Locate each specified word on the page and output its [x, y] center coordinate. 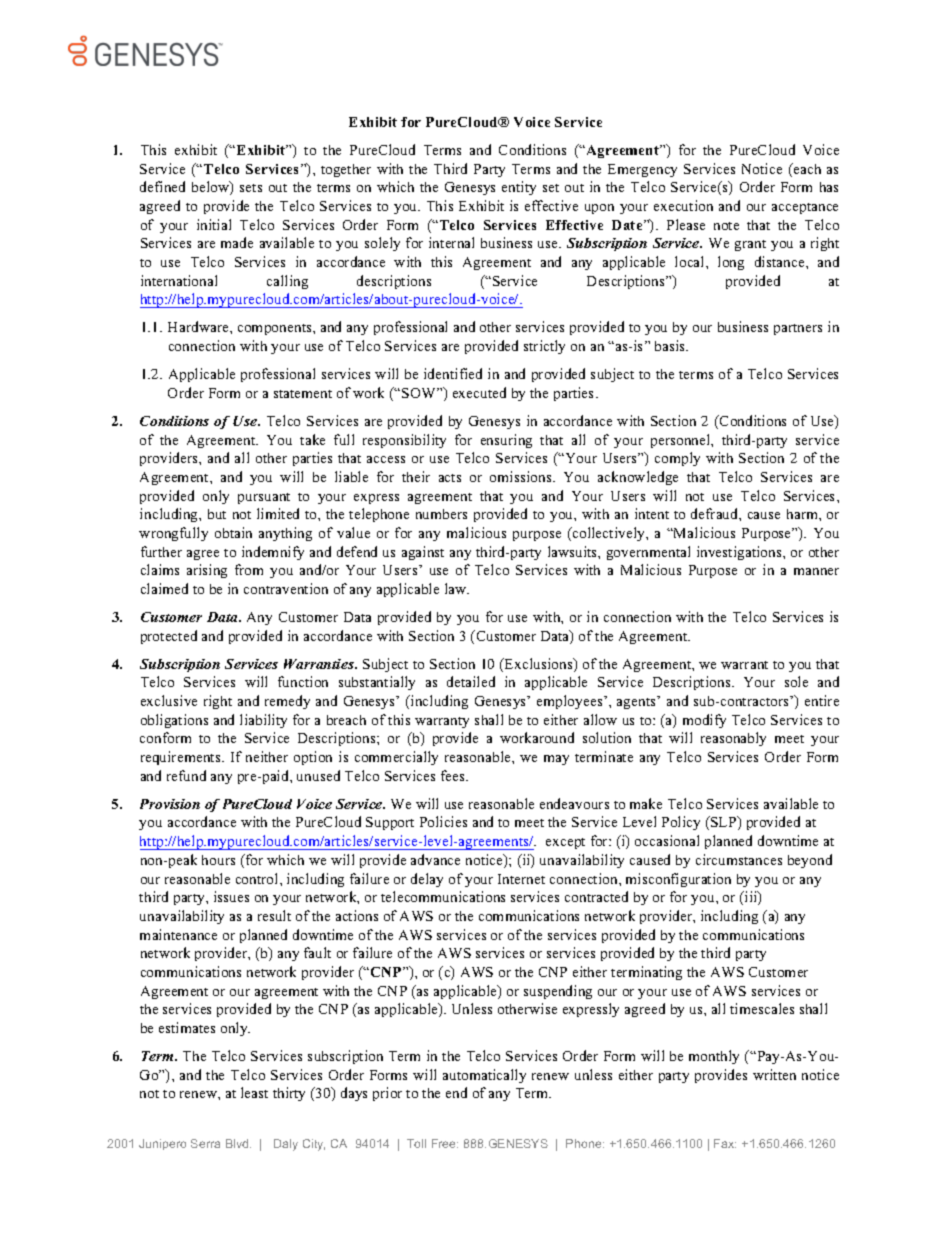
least [254, 1092]
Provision [170, 804]
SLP [724, 823]
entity [519, 188]
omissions [522, 476]
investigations [740, 553]
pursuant [264, 498]
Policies [443, 821]
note [726, 226]
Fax [725, 1143]
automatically [484, 1076]
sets [251, 188]
